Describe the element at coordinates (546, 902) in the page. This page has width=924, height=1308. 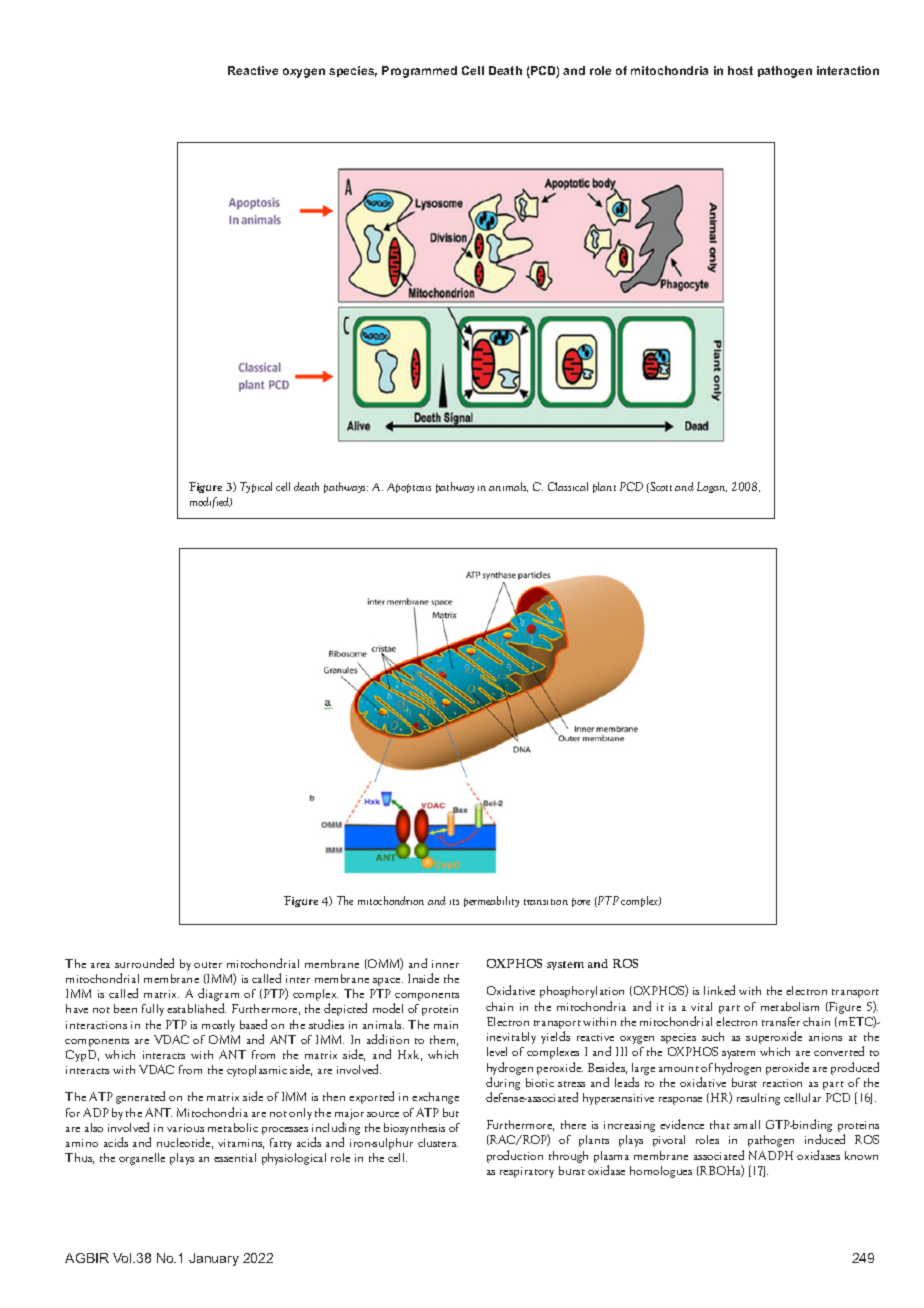
I see `transition` at that location.
